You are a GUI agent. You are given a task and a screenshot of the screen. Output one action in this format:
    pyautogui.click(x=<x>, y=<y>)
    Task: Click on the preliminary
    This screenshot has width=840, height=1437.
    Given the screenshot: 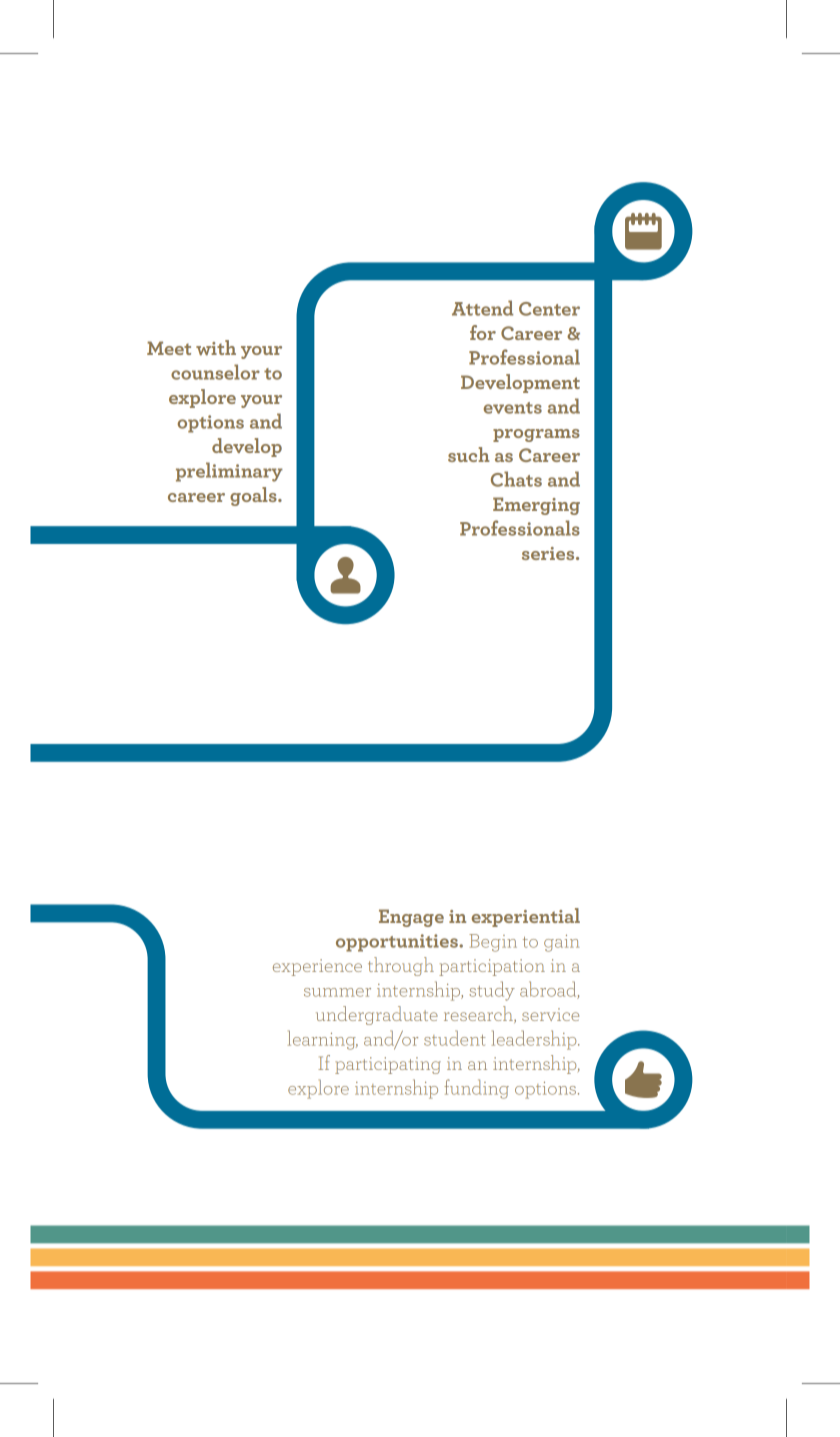 What is the action you would take?
    pyautogui.click(x=229, y=472)
